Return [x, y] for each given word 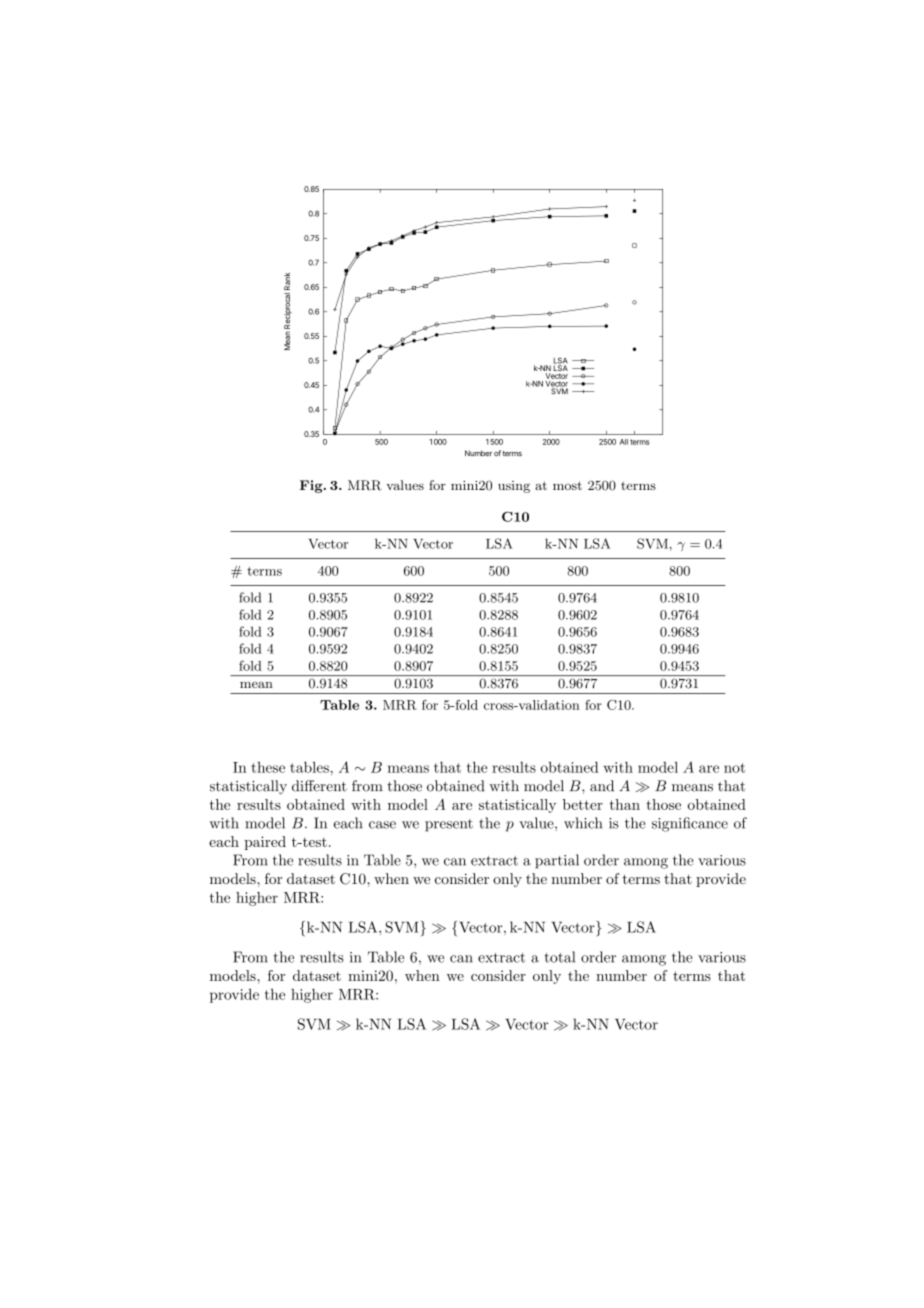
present [449, 825]
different [319, 786]
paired [265, 843]
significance [690, 824]
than [625, 804]
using [514, 487]
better [583, 804]
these [268, 767]
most [567, 485]
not [734, 768]
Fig [312, 486]
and [602, 786]
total [559, 957]
